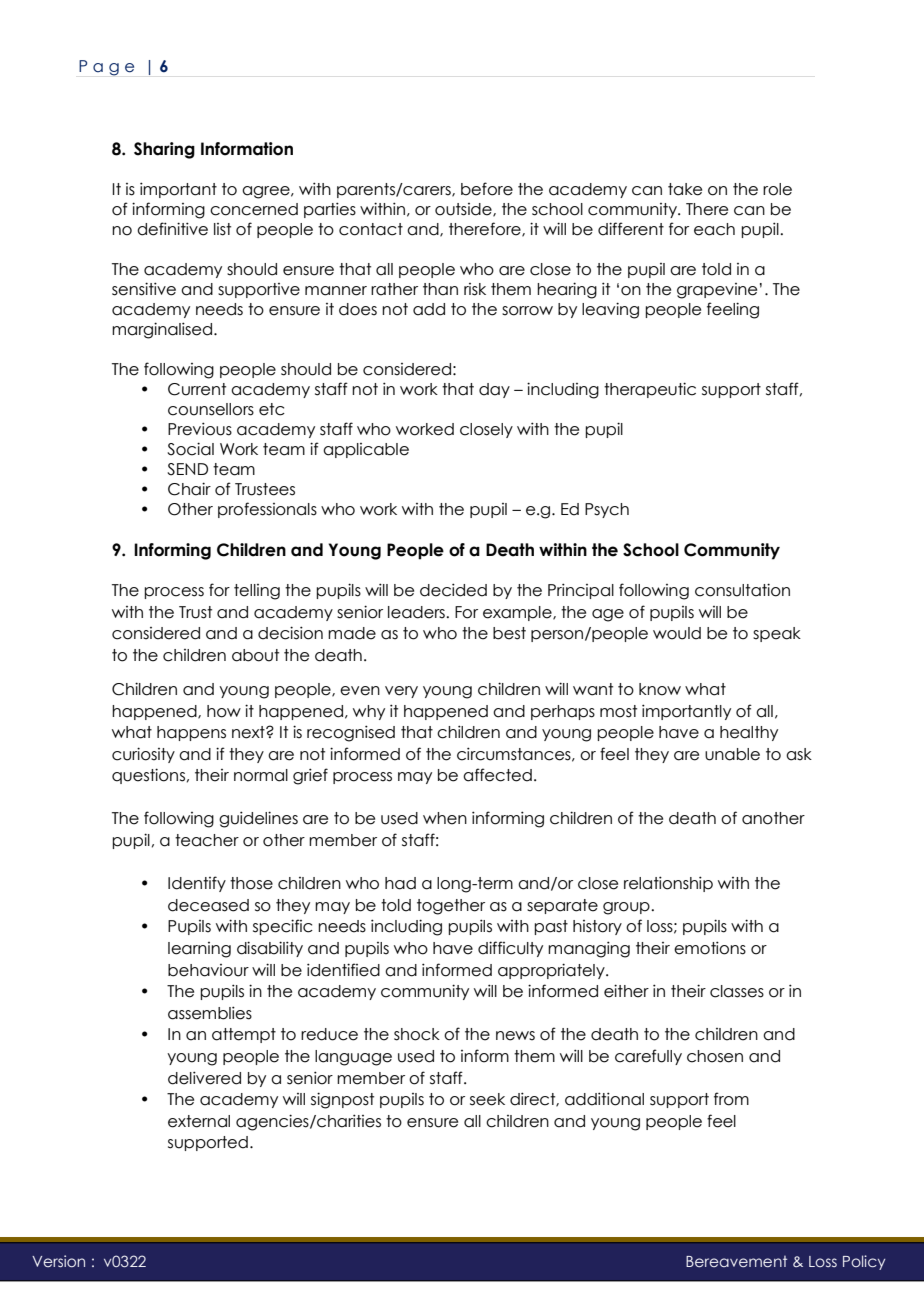 The width and height of the screenshot is (924, 1308). I want to click on seek, so click(487, 1099).
